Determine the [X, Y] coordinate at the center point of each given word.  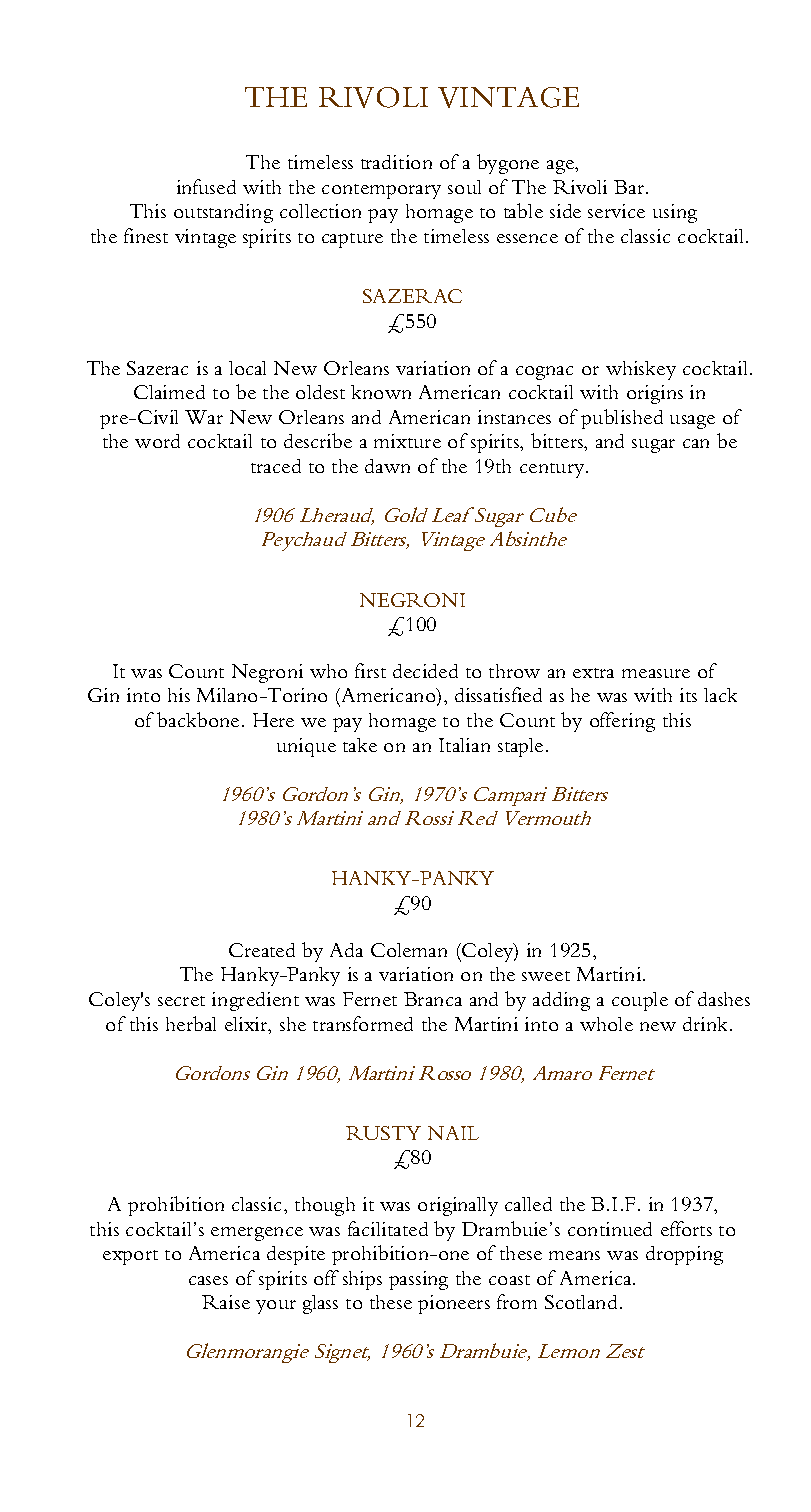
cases [208, 1280]
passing [418, 1280]
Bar [630, 187]
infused [206, 186]
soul [464, 187]
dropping [684, 1255]
